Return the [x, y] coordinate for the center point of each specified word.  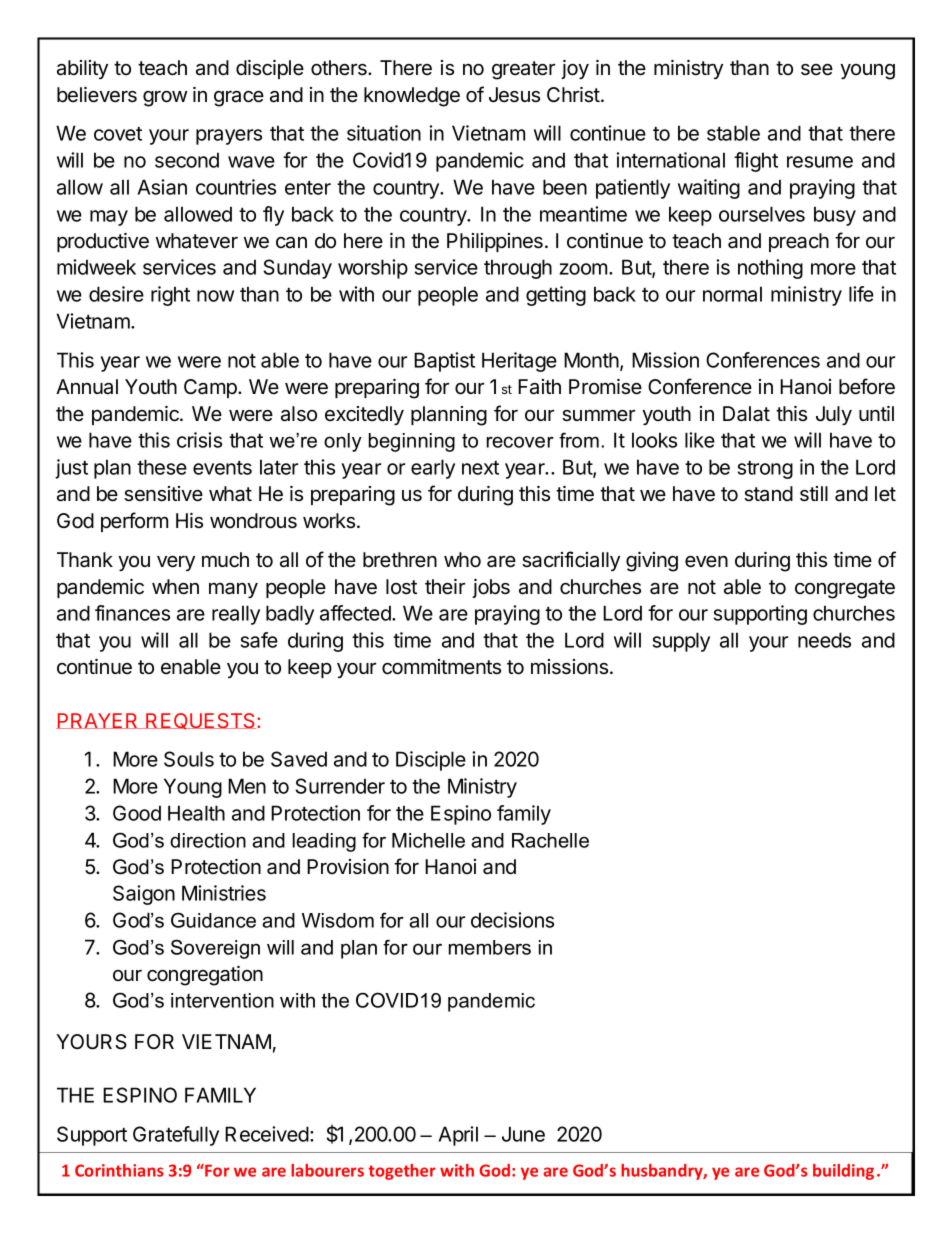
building [843, 1172]
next [480, 468]
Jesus [514, 95]
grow [165, 99]
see [817, 70]
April [458, 1136]
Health [196, 813]
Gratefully [176, 1136]
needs [824, 640]
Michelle [428, 840]
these [162, 467]
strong [765, 470]
